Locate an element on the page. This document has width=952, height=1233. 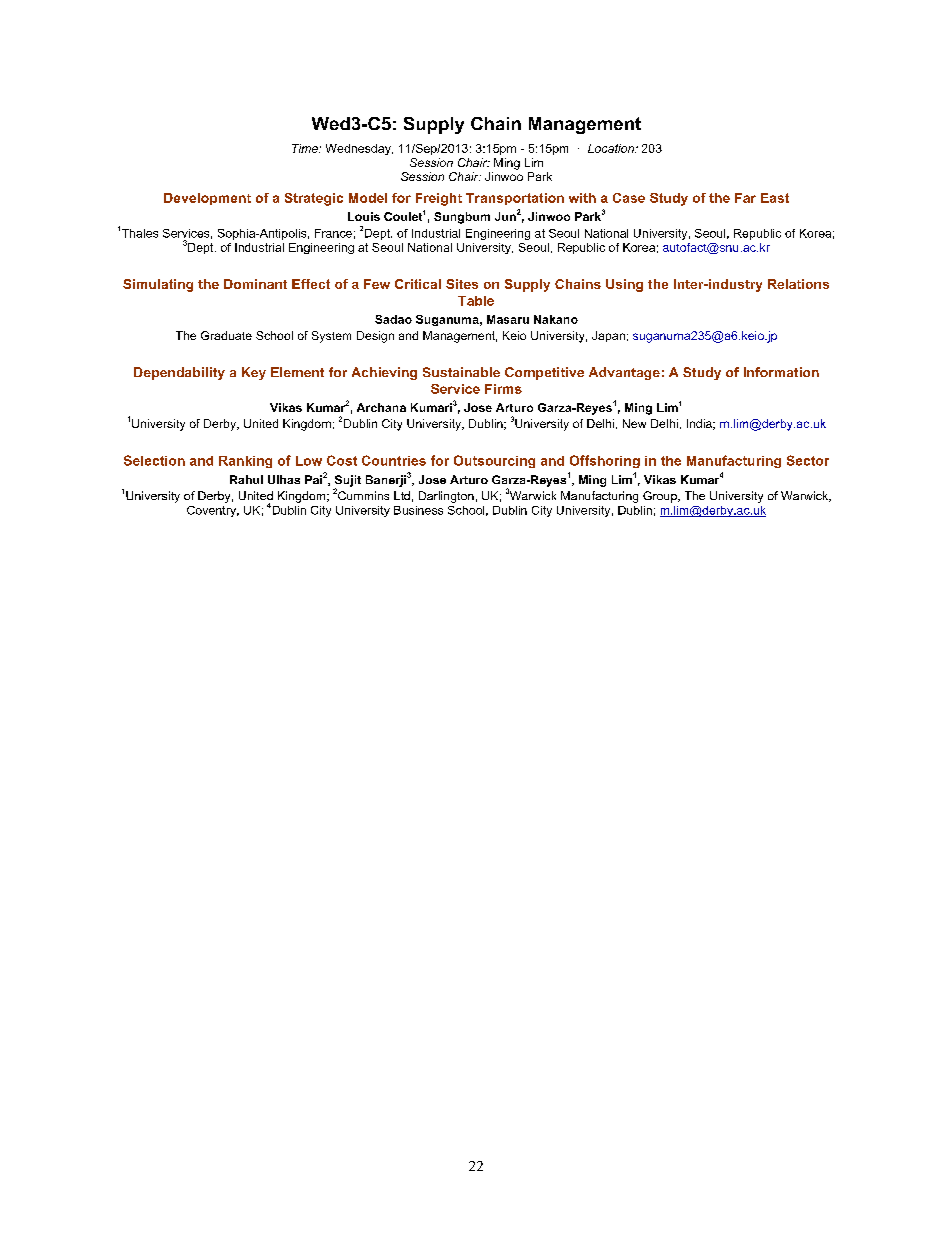
Key is located at coordinates (254, 373).
